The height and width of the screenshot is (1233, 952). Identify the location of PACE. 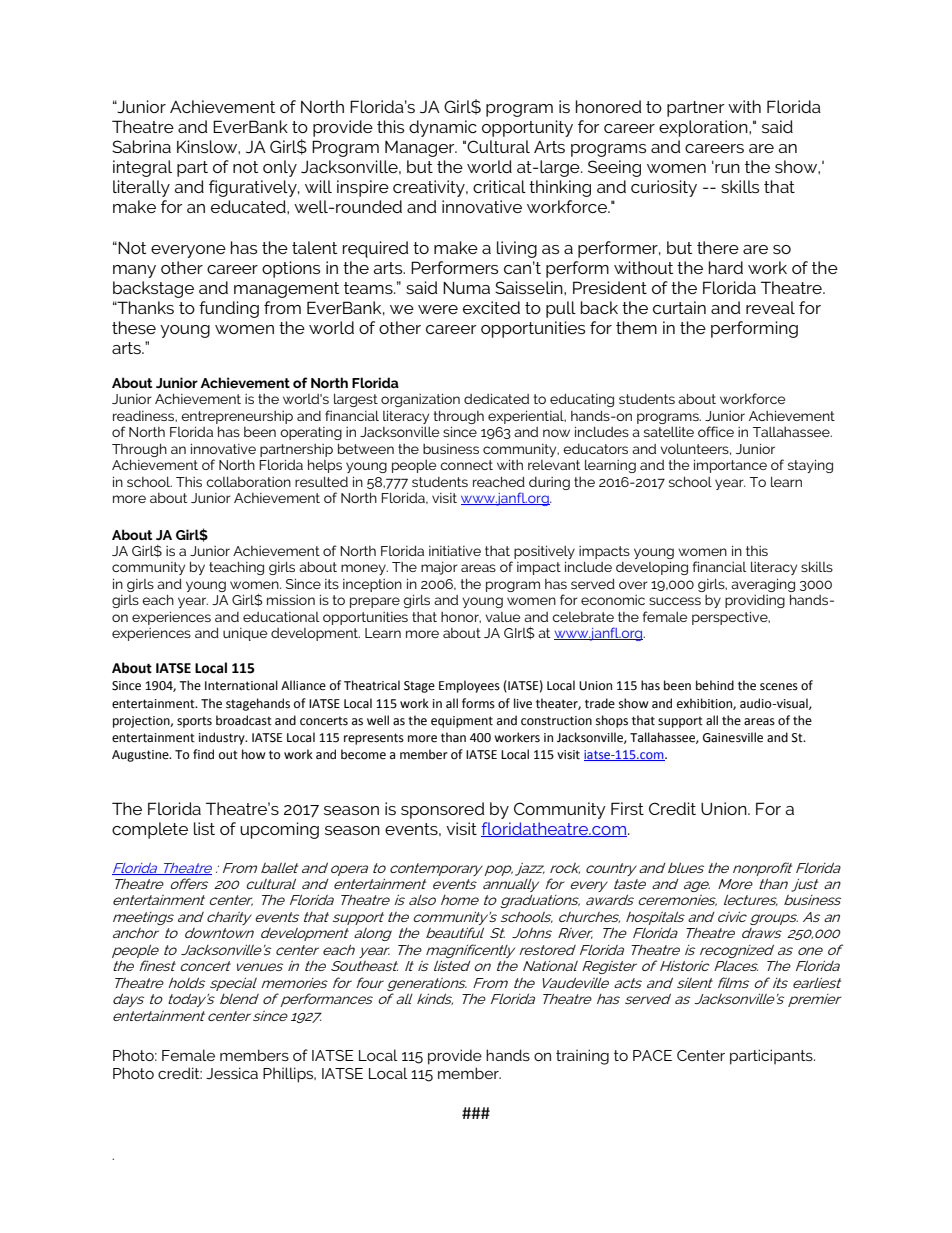
(652, 1055).
